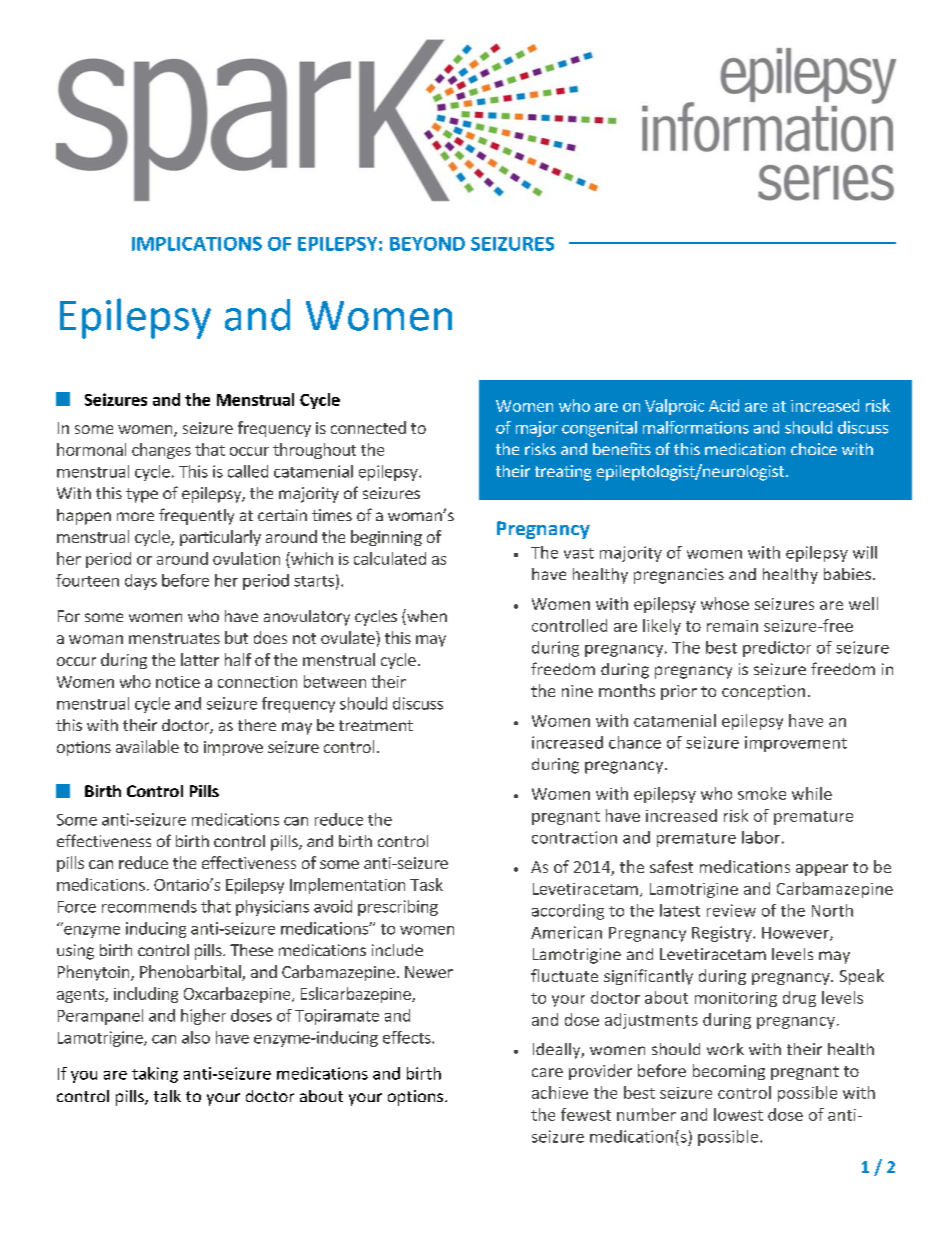 Image resolution: width=952 pixels, height=1233 pixels. What do you see at coordinates (197, 243) in the document?
I see `IMPLICATIONS` at bounding box center [197, 243].
